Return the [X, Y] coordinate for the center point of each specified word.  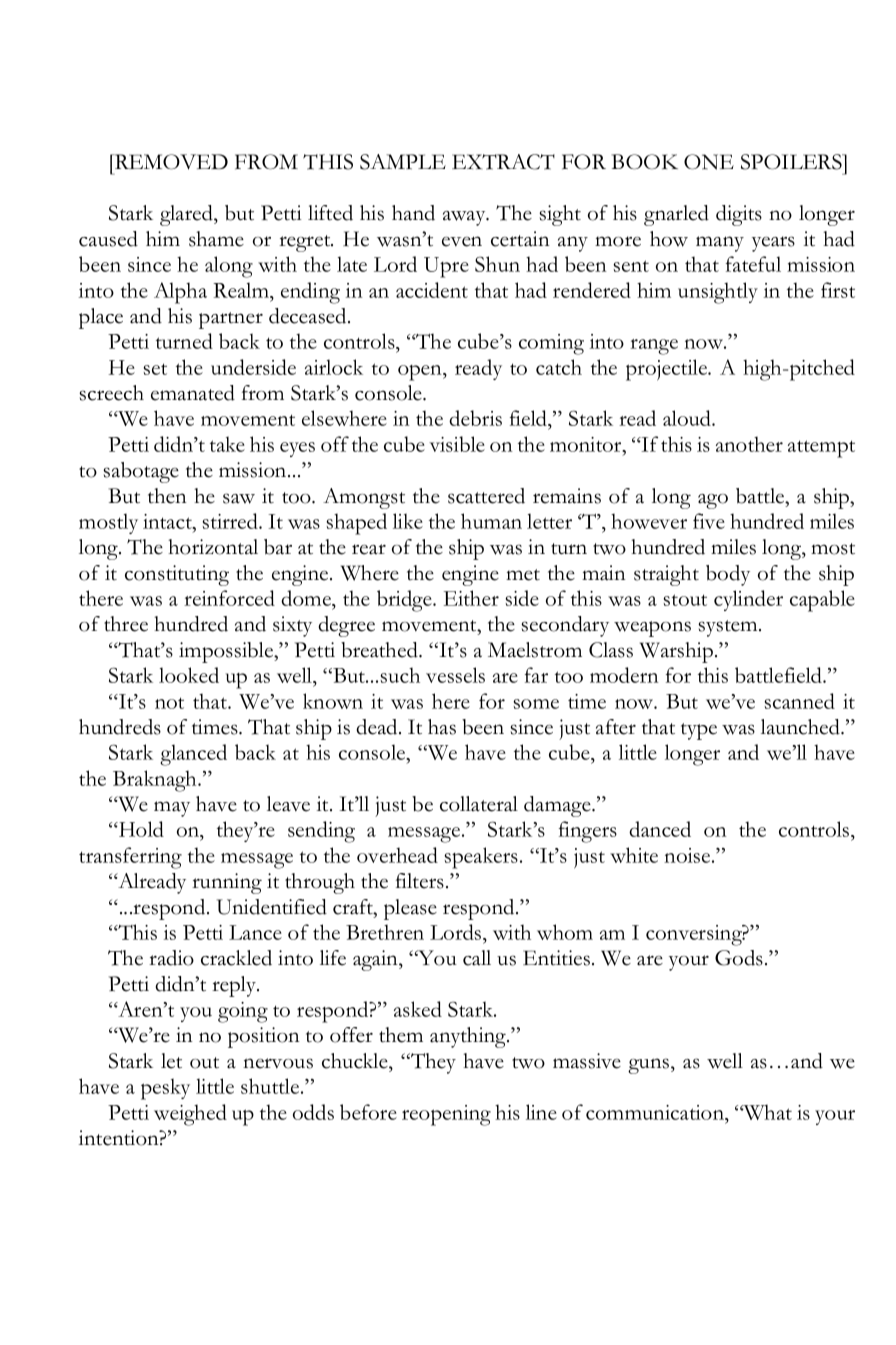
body [728, 575]
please [410, 909]
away [465, 218]
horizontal [213, 547]
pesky [165, 1089]
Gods [739, 958]
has [442, 727]
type [699, 731]
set [155, 369]
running [227, 883]
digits [739, 215]
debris [475, 418]
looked [189, 675]
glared [187, 215]
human [491, 521]
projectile [668, 370]
